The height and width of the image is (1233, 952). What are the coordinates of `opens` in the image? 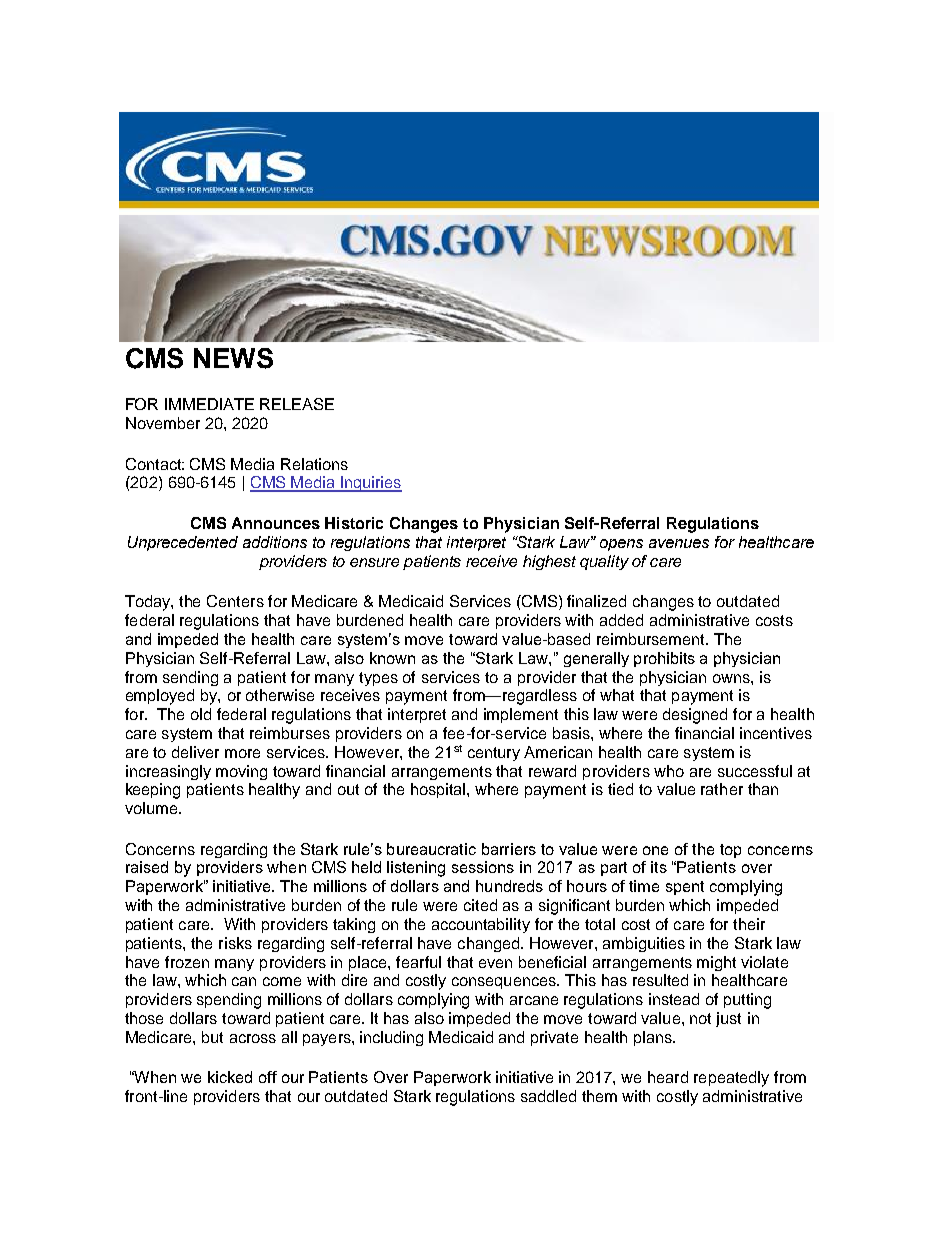 It's located at (621, 545).
